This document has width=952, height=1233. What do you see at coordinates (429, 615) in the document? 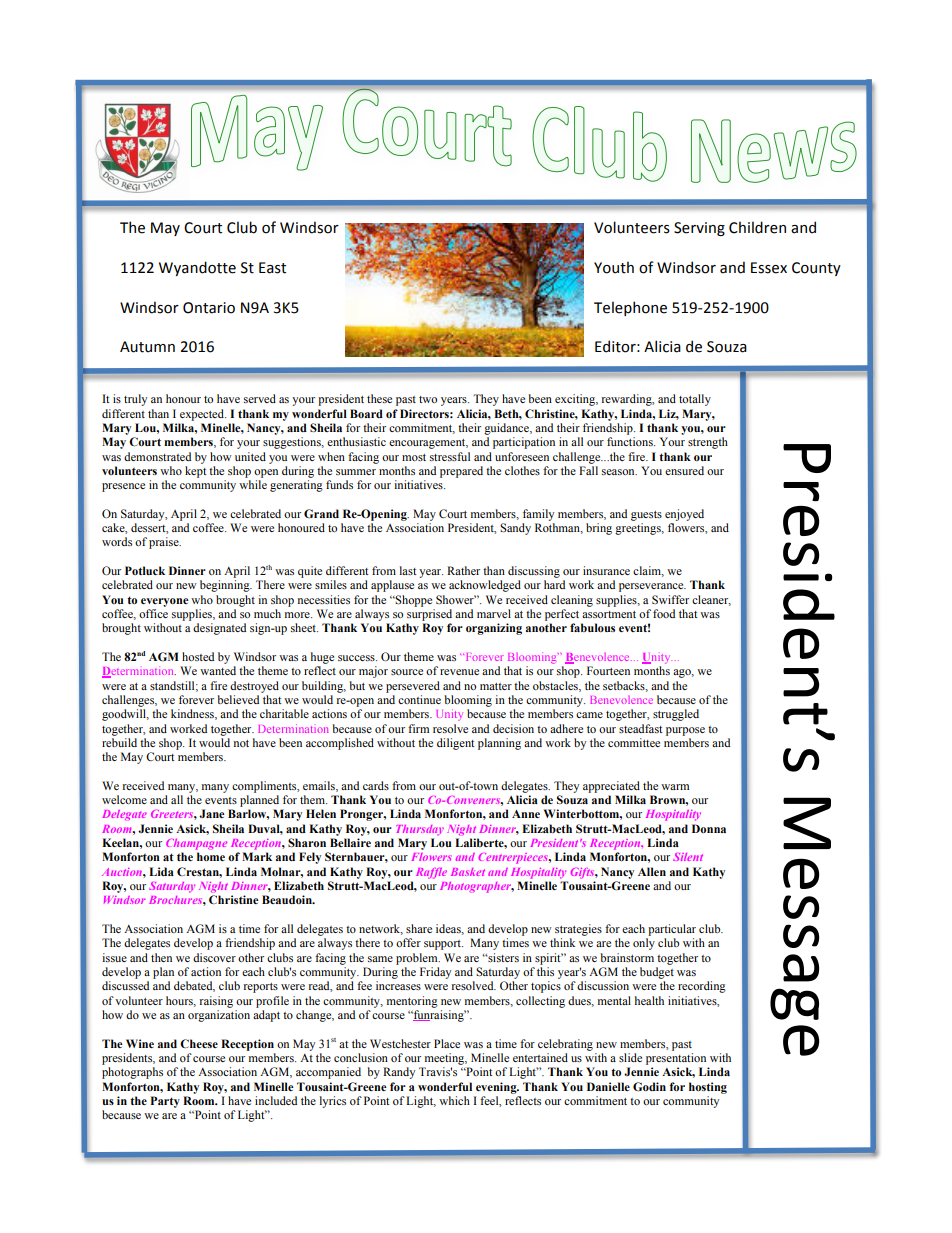
I see `surprised` at bounding box center [429, 615].
